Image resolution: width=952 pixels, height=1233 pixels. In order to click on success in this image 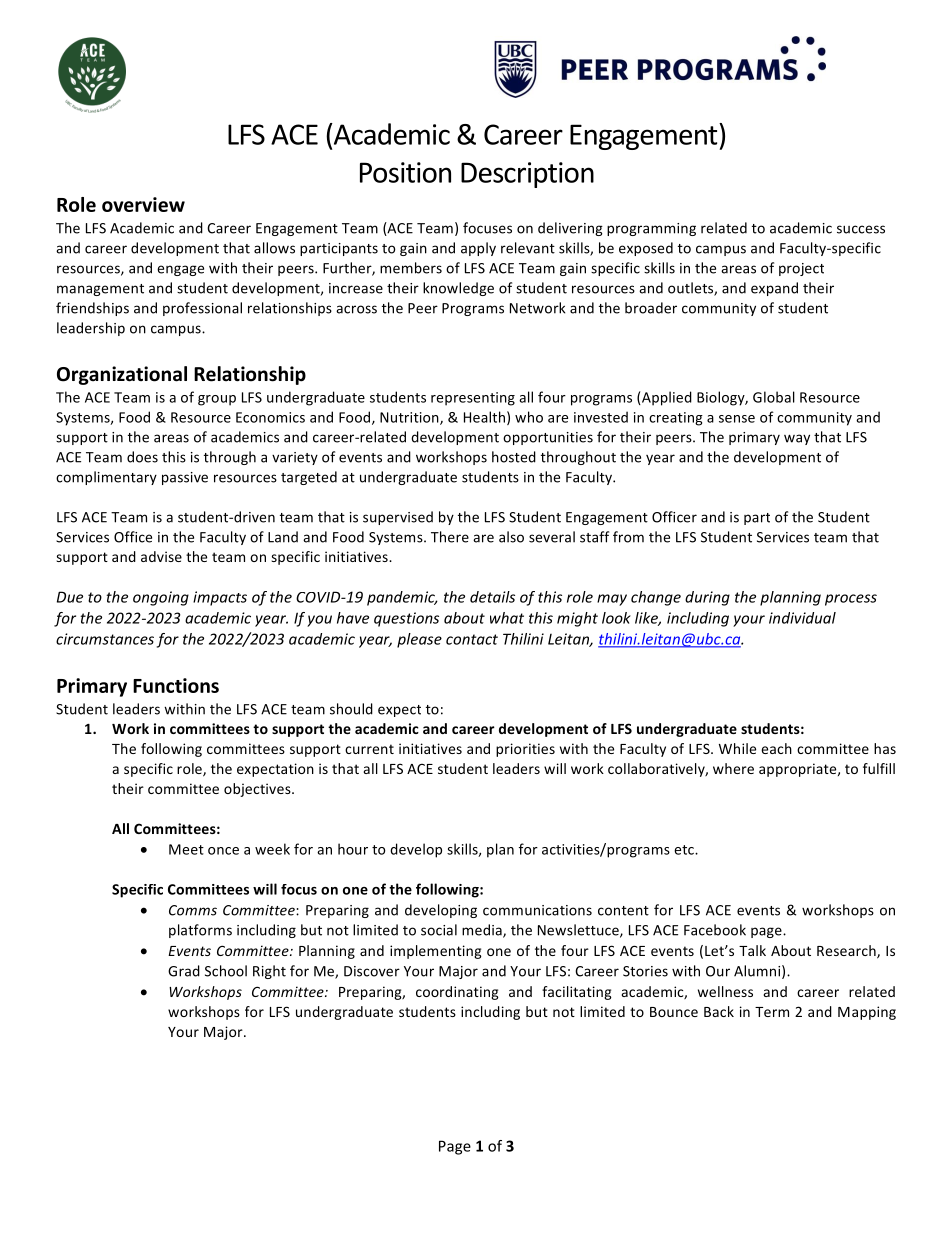, I will do `click(861, 229)`.
